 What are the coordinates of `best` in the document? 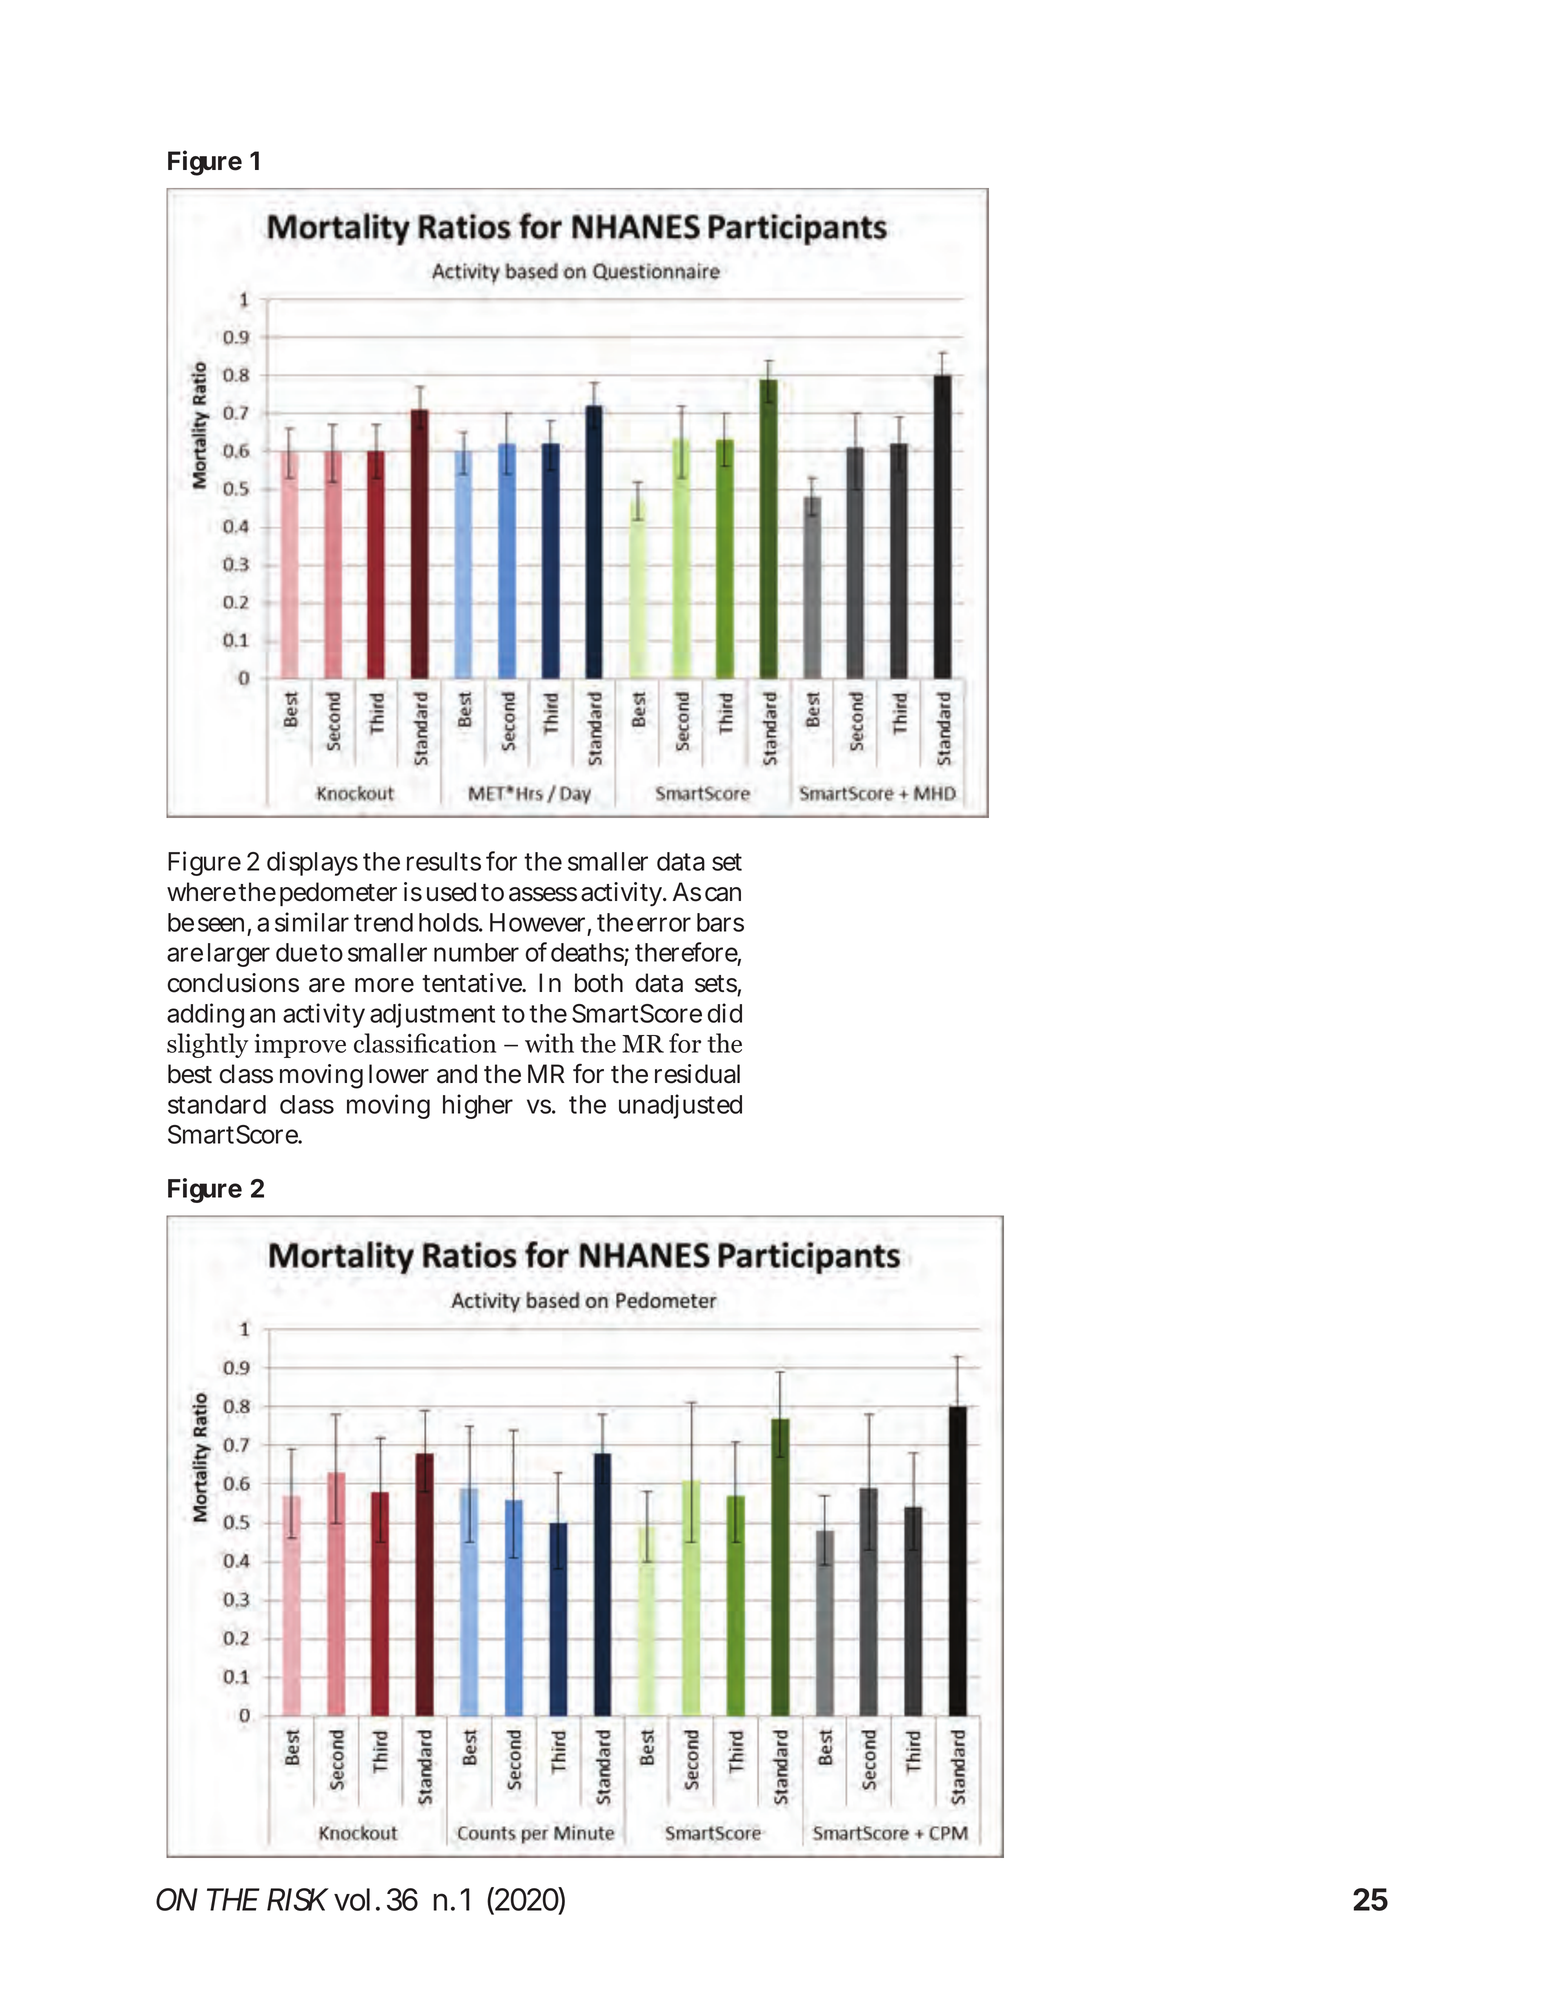 It's located at (190, 1074).
